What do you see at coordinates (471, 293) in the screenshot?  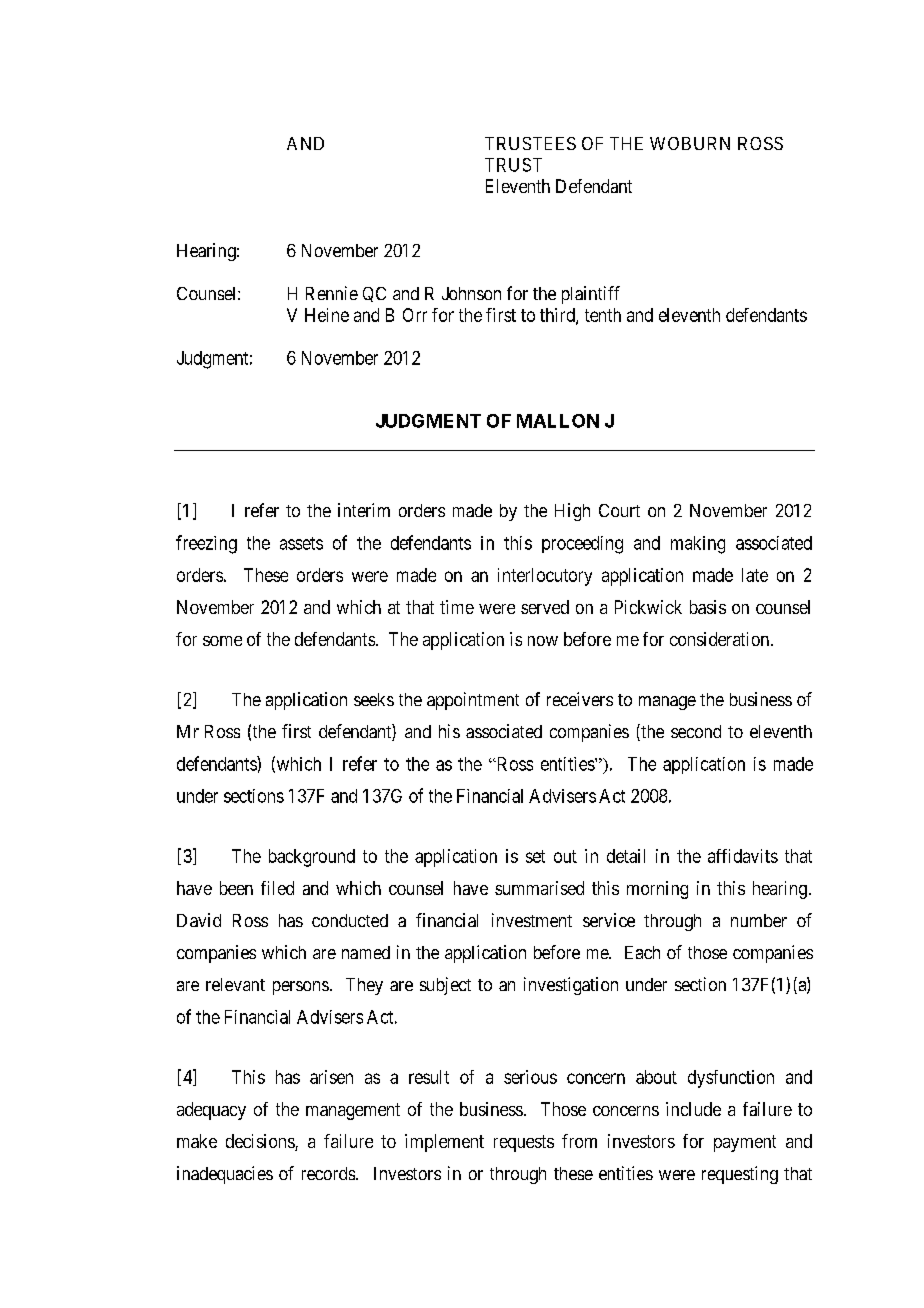 I see `Johnson` at bounding box center [471, 293].
